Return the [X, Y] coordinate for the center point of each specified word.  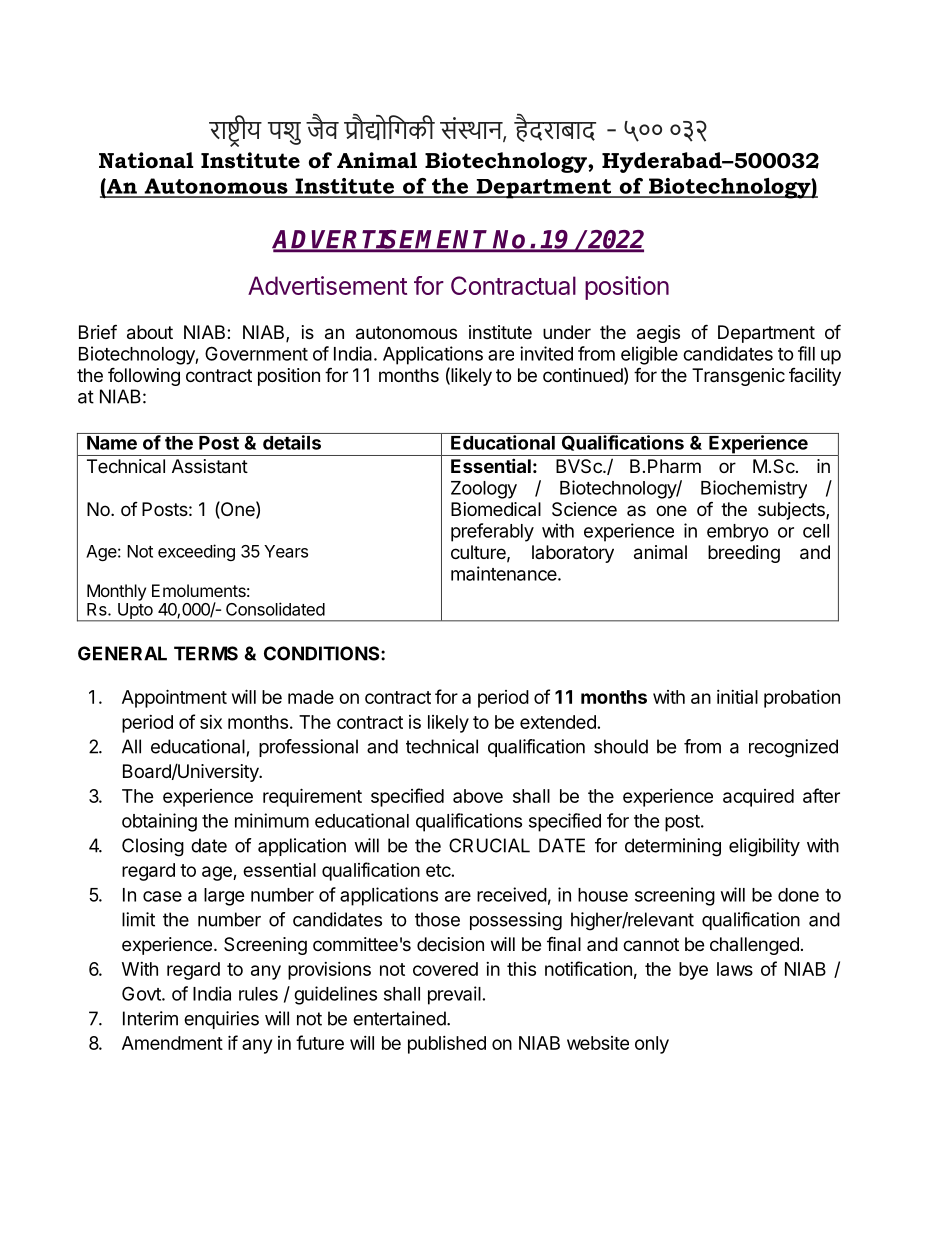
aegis [658, 334]
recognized [793, 748]
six [211, 722]
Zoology [484, 490]
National [146, 160]
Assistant [210, 466]
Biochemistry [754, 489]
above [478, 796]
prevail [454, 995]
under [567, 332]
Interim [150, 1018]
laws [735, 969]
